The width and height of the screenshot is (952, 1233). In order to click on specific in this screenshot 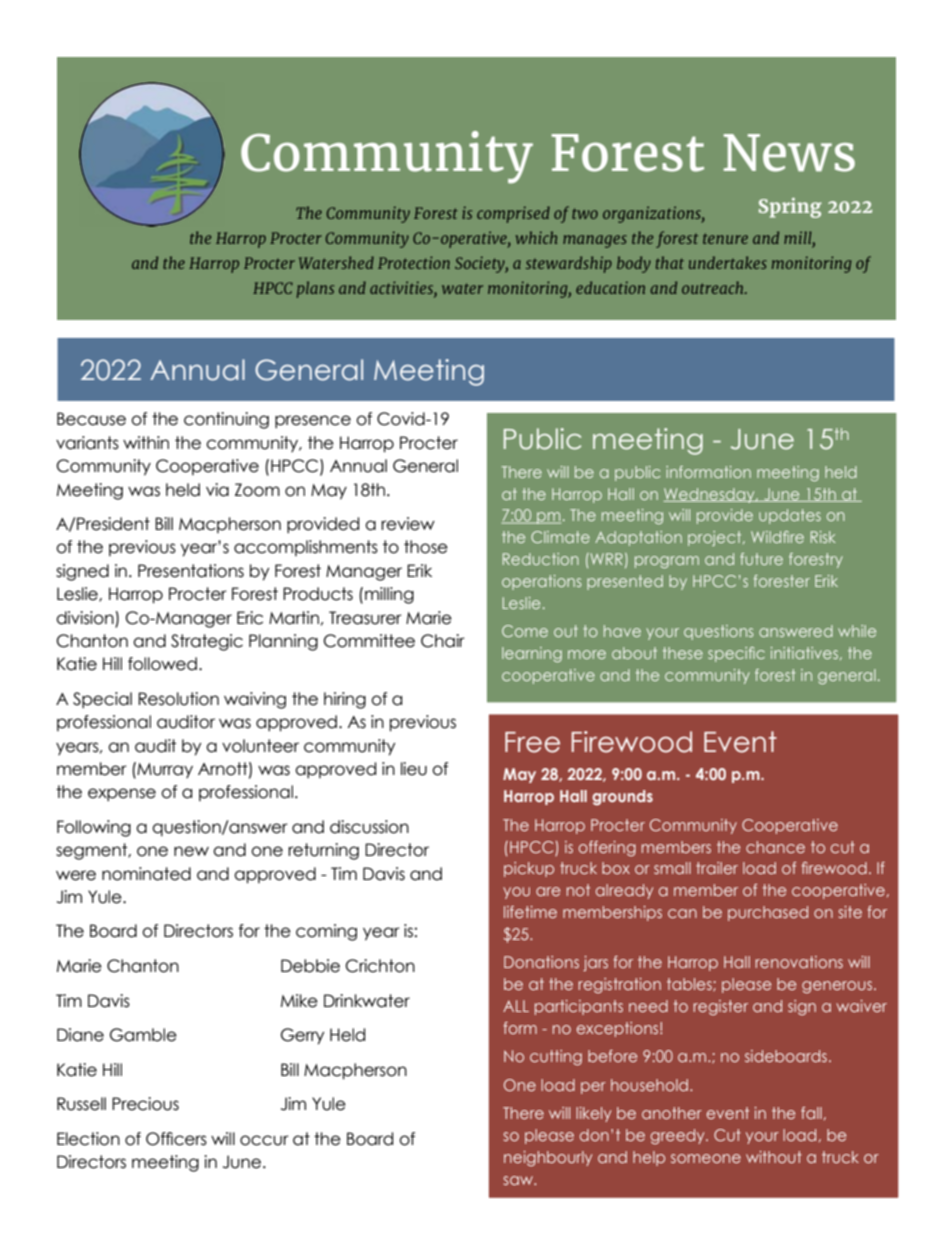, I will do `click(736, 654)`.
